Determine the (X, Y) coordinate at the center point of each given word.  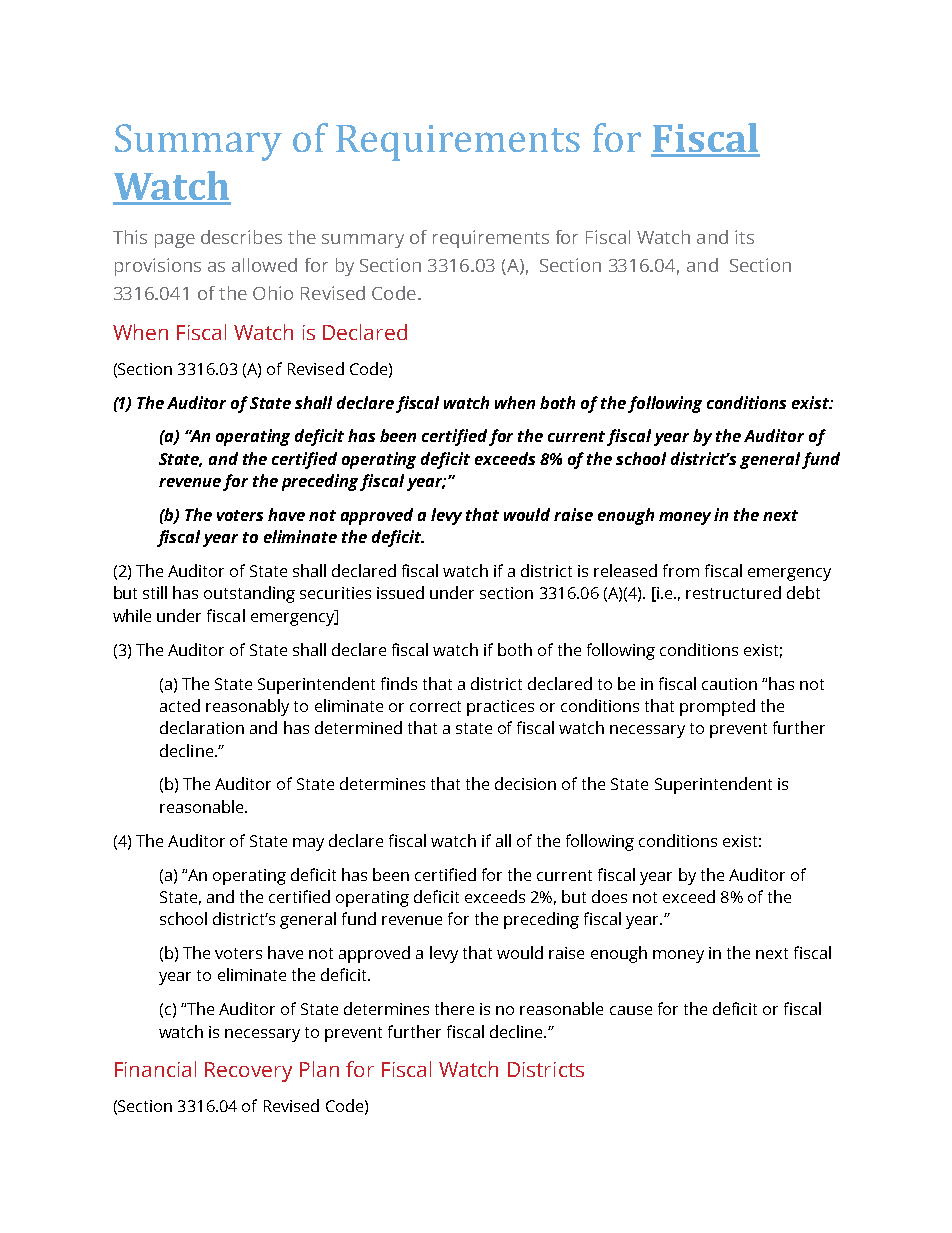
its (744, 237)
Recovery (248, 1072)
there (454, 1008)
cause (631, 1010)
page (175, 241)
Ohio (273, 293)
